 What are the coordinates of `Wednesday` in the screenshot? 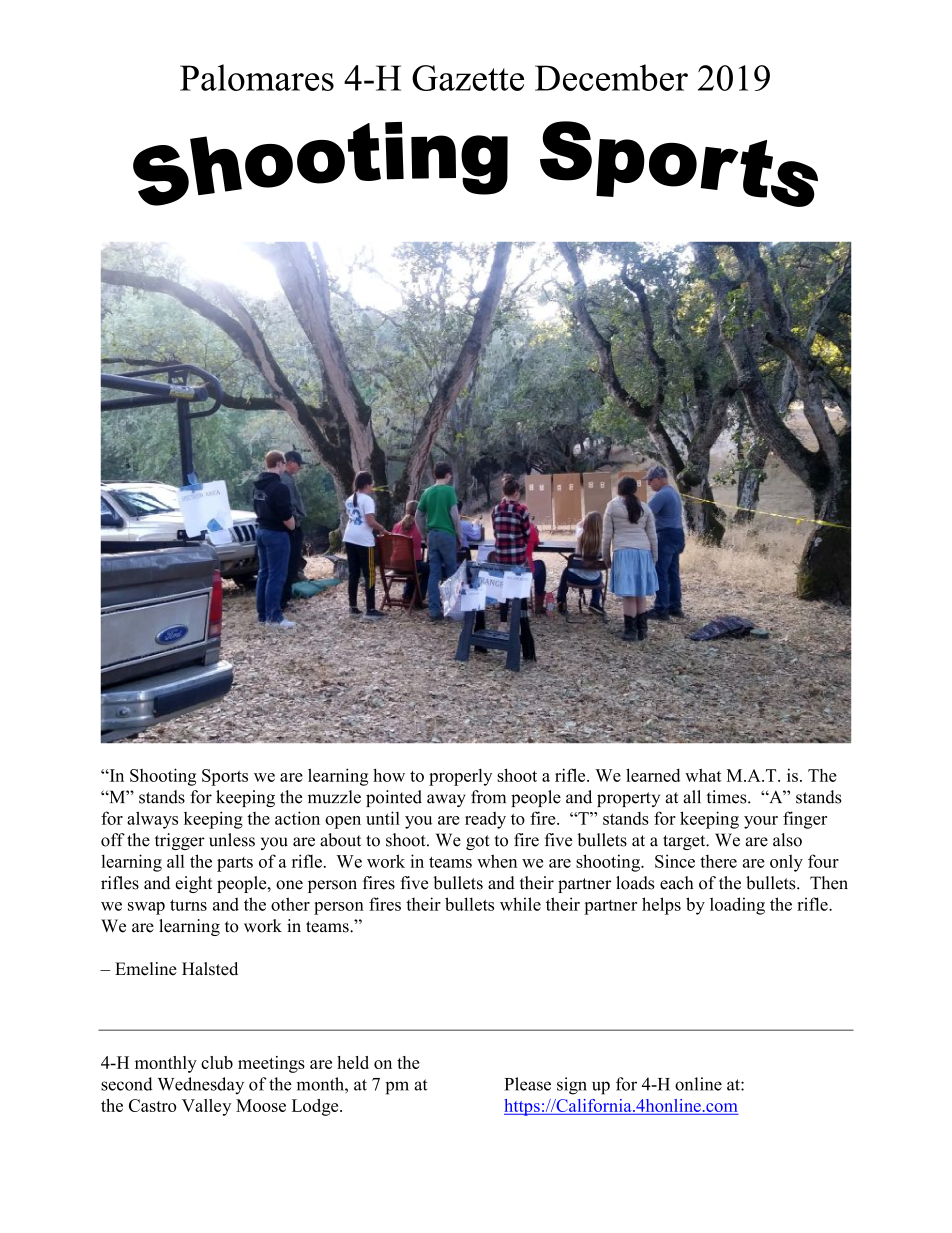 It's located at (201, 1086).
